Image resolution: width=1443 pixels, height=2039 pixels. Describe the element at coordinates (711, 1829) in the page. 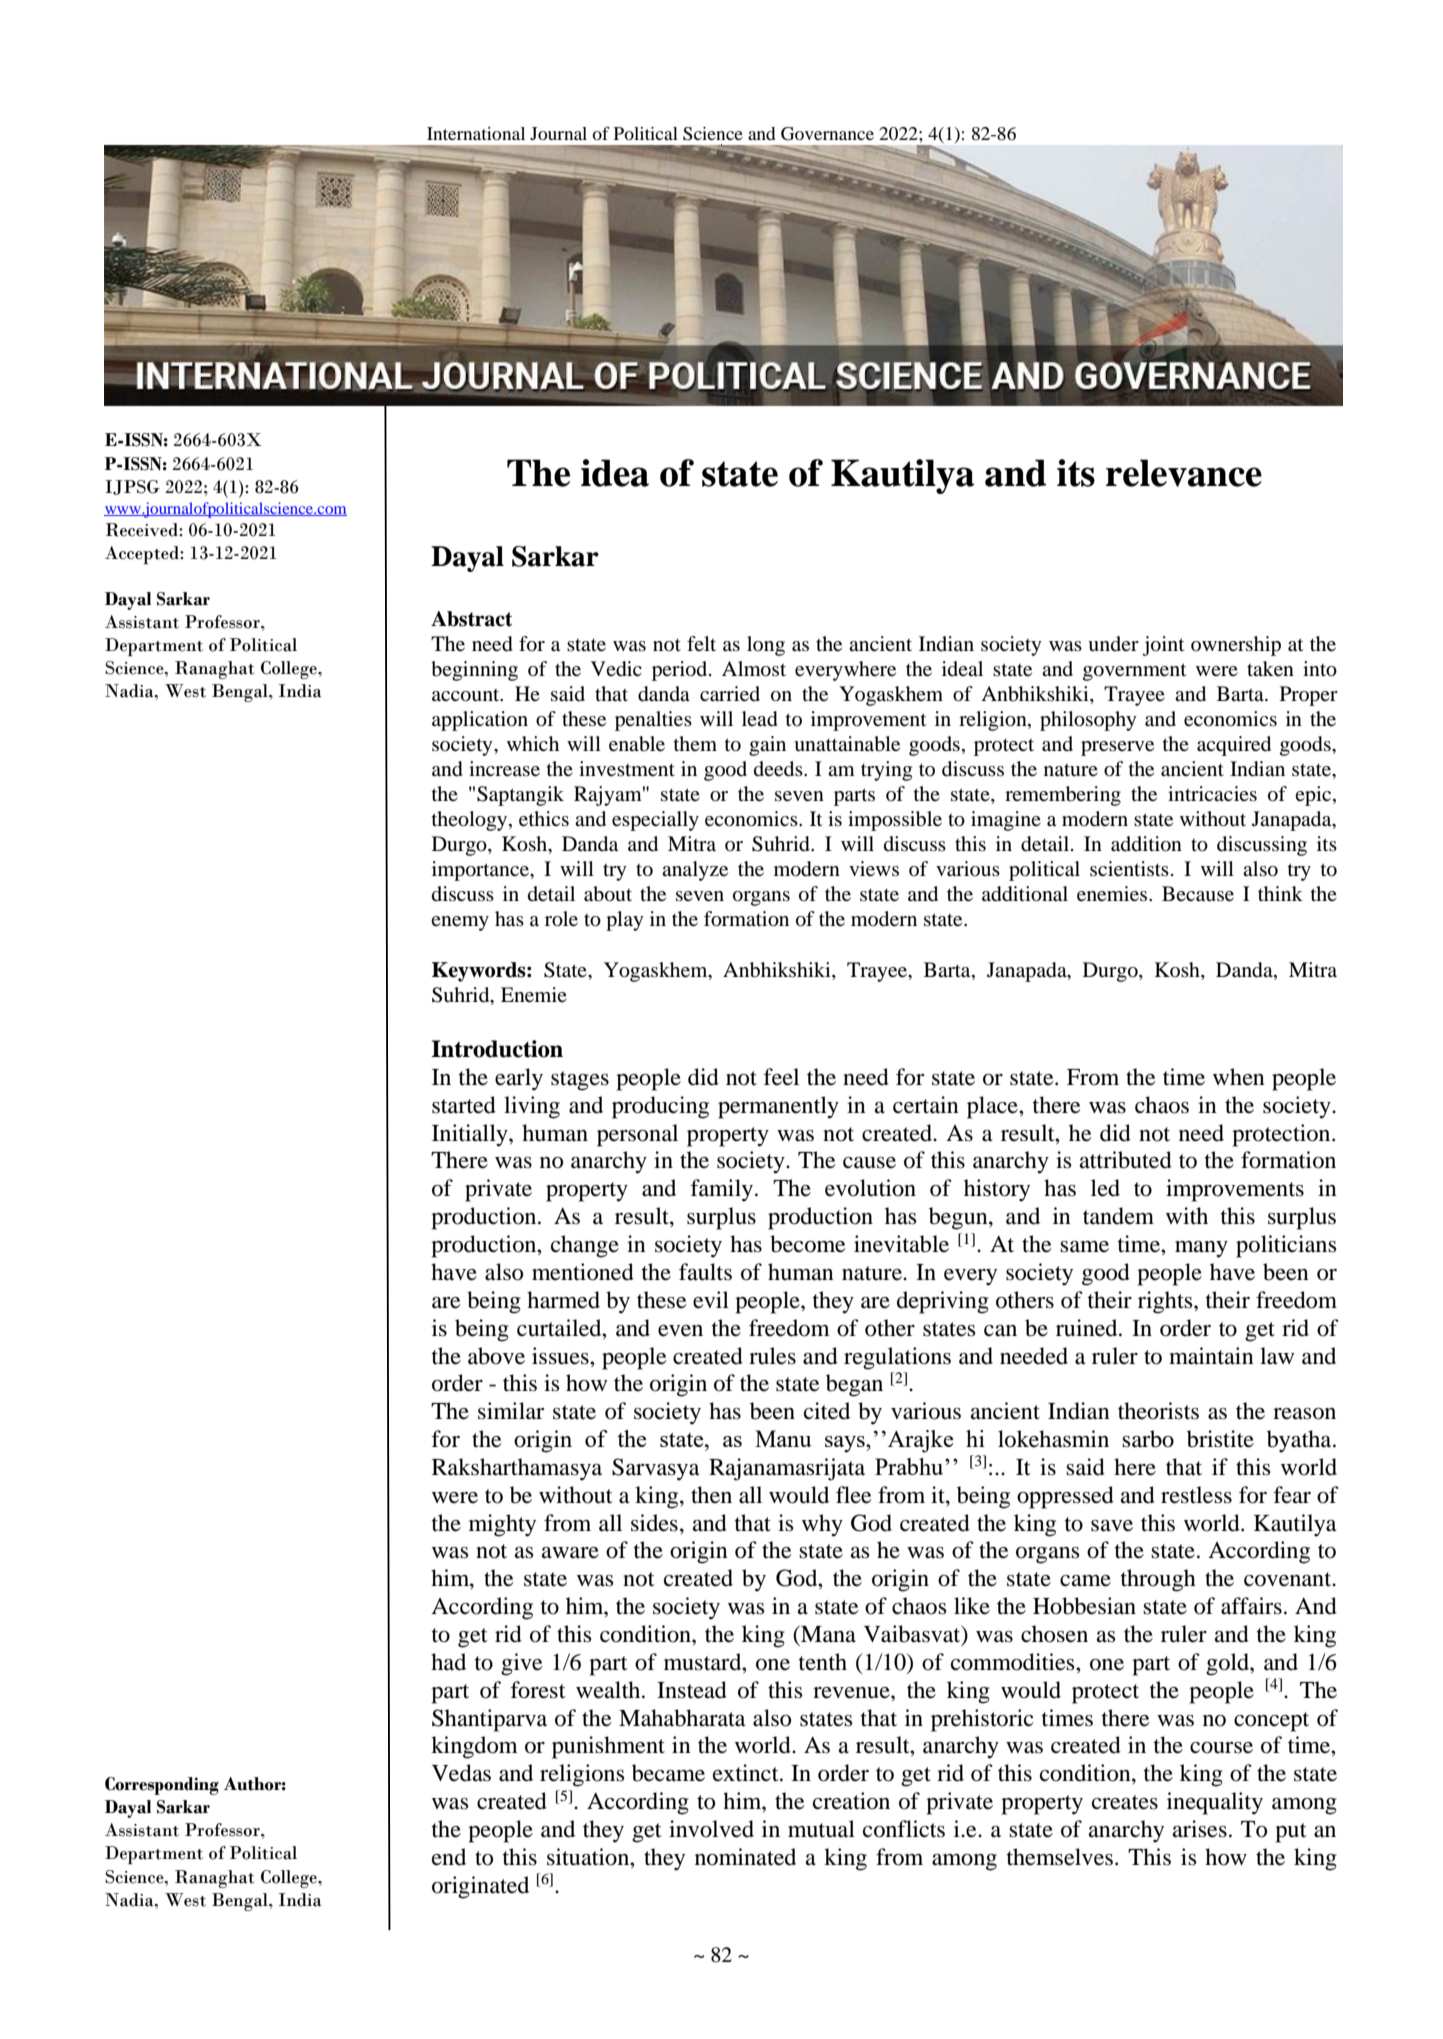

I see `involved` at that location.
